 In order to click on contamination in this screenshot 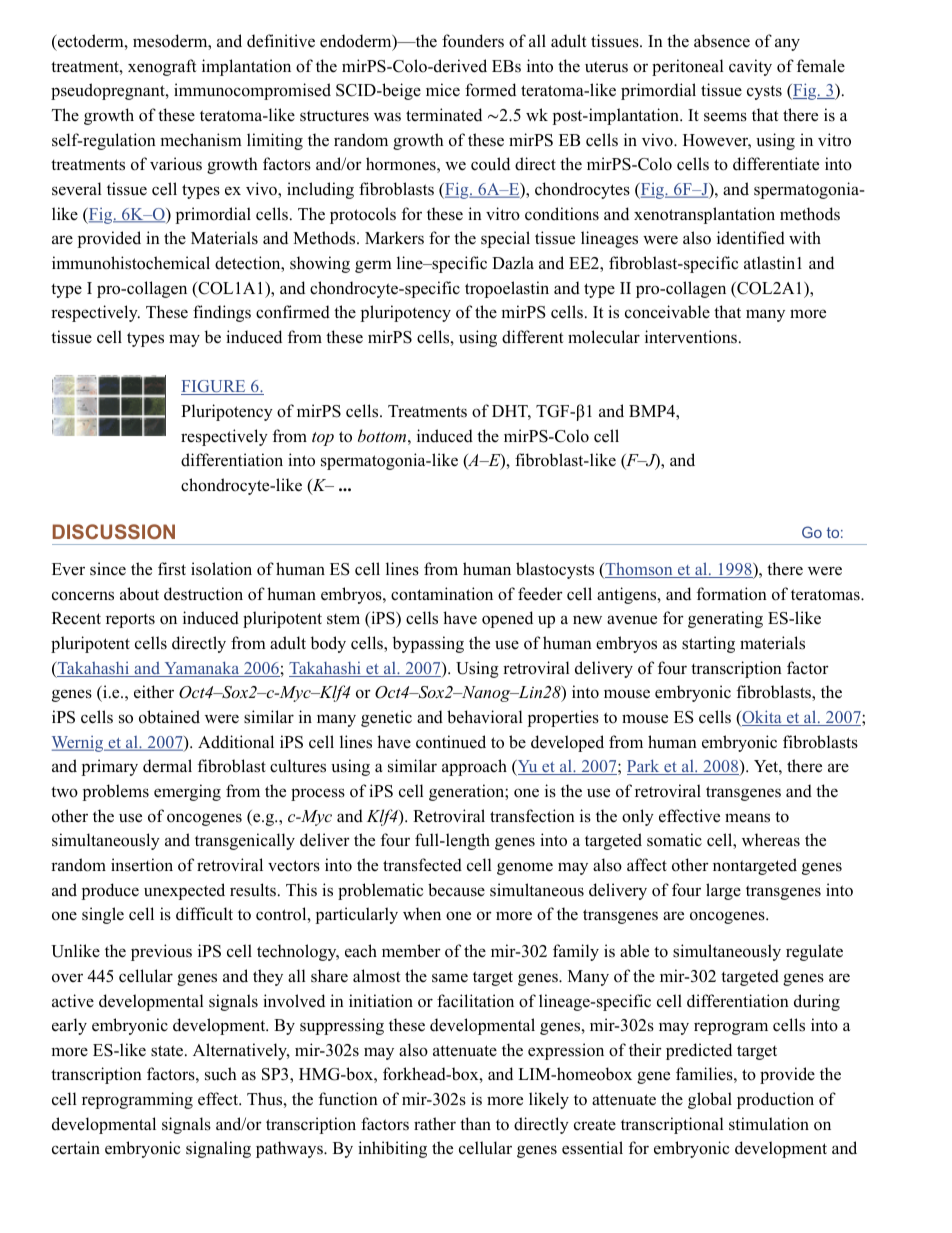, I will do `click(442, 594)`.
